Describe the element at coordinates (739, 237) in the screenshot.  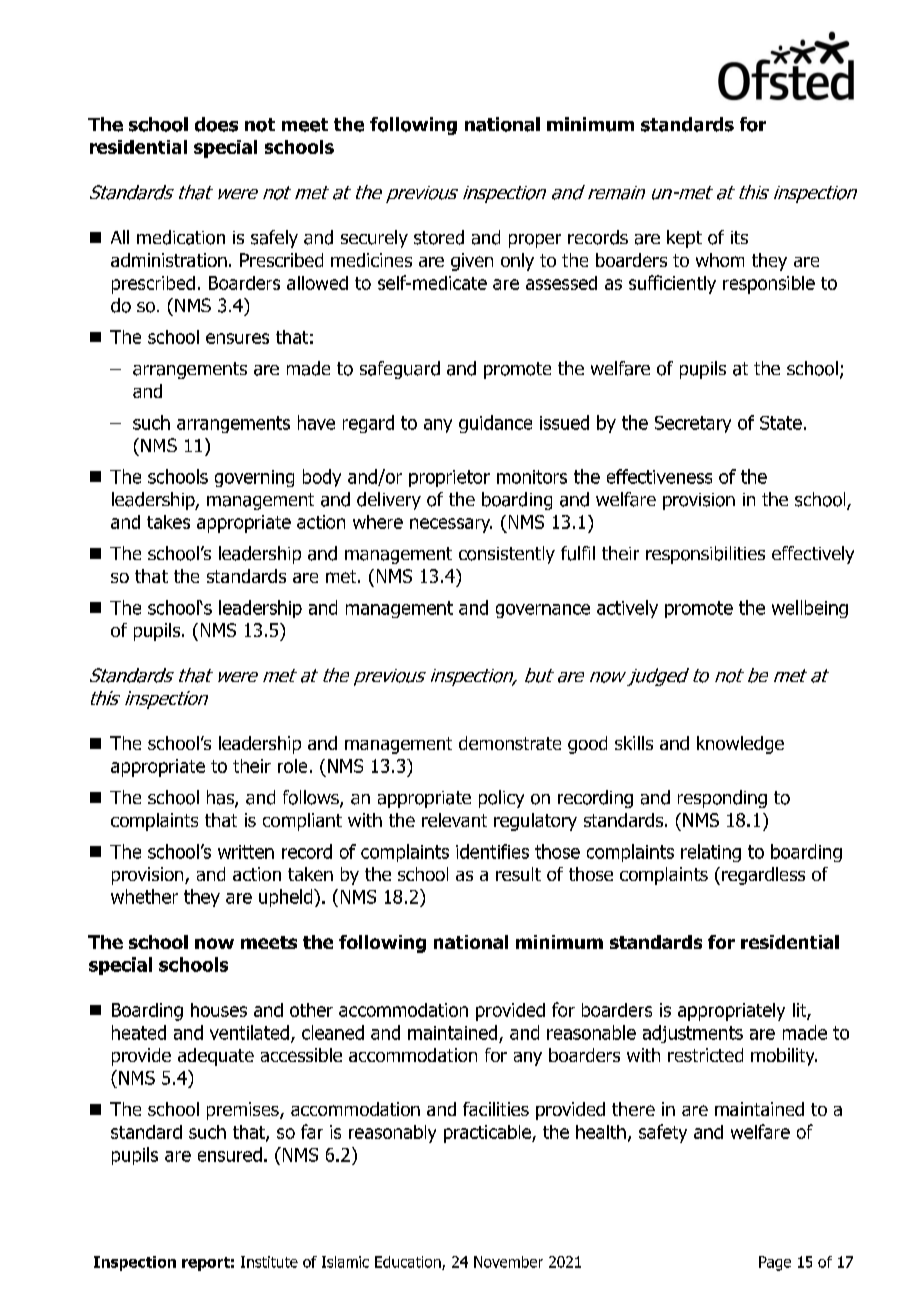
I see `its` at that location.
